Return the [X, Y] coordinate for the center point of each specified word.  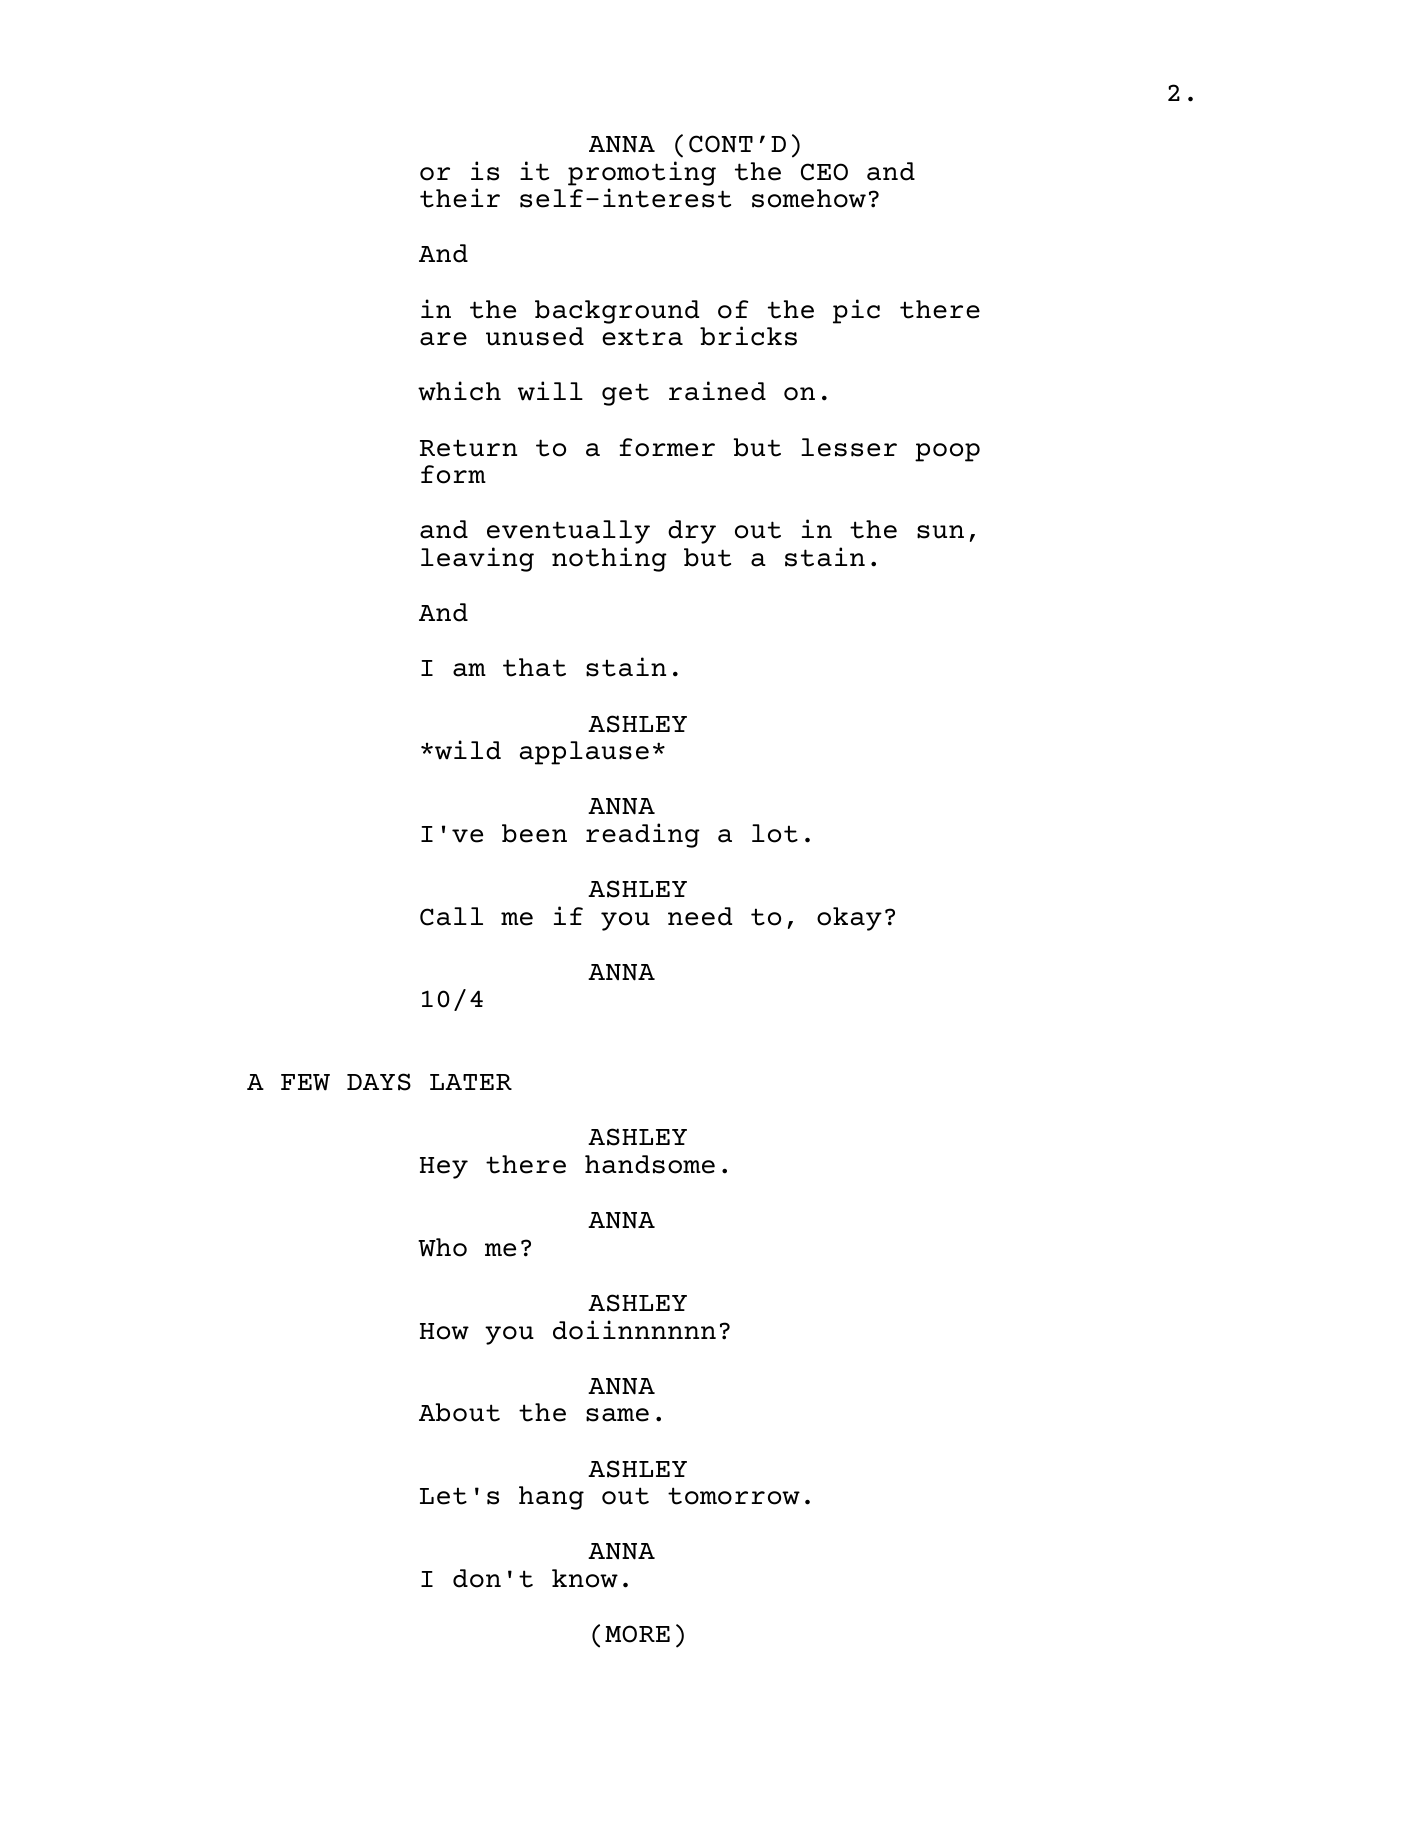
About [459, 1412]
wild [468, 750]
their [460, 198]
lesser [849, 447]
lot [775, 833]
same [617, 1415]
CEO [824, 172]
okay [849, 919]
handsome [650, 1164]
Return [468, 448]
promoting [642, 173]
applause [584, 753]
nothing [609, 559]
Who [442, 1247]
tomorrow [734, 1496]
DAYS [379, 1082]
